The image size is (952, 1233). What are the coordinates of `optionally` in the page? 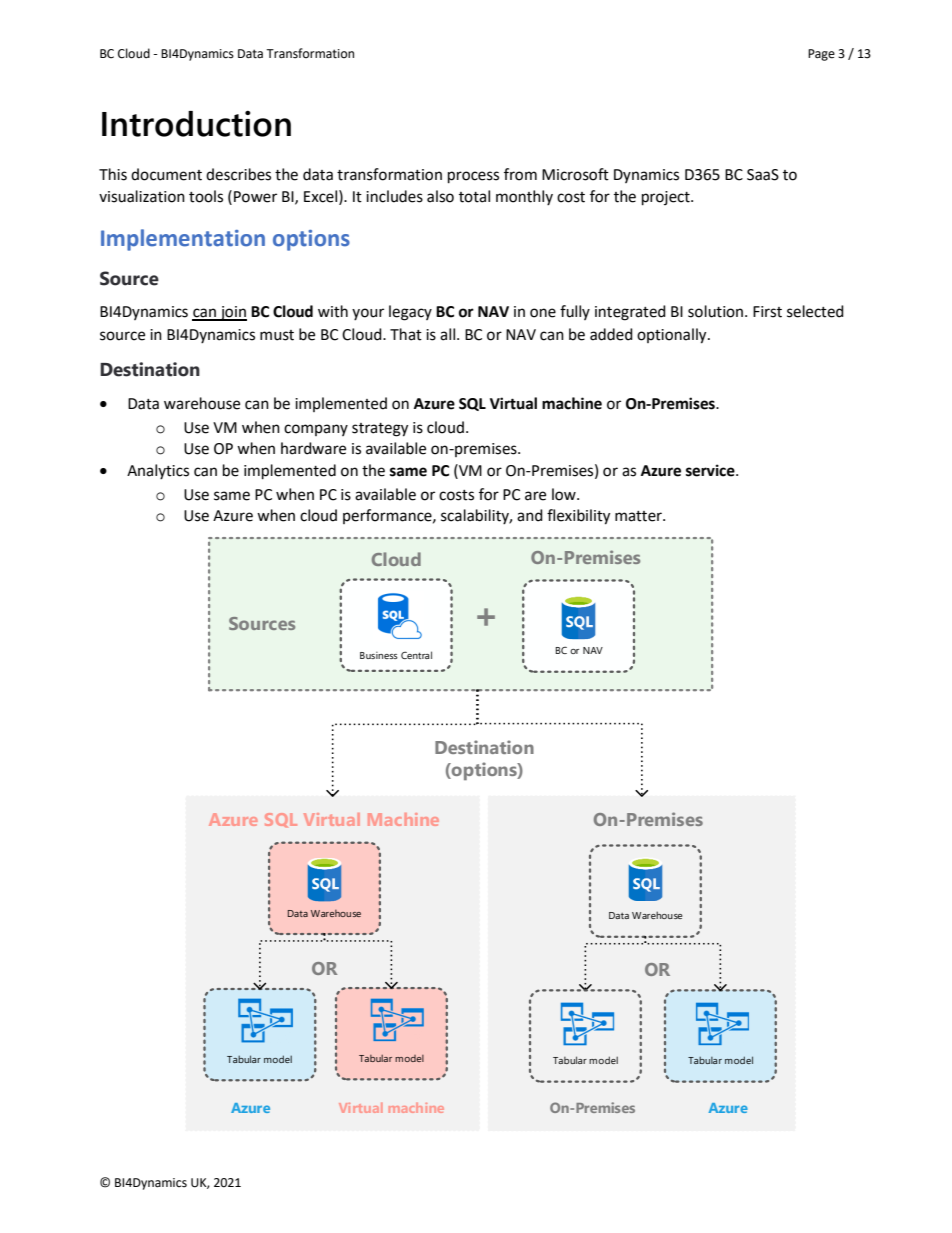 It's located at (673, 336).
